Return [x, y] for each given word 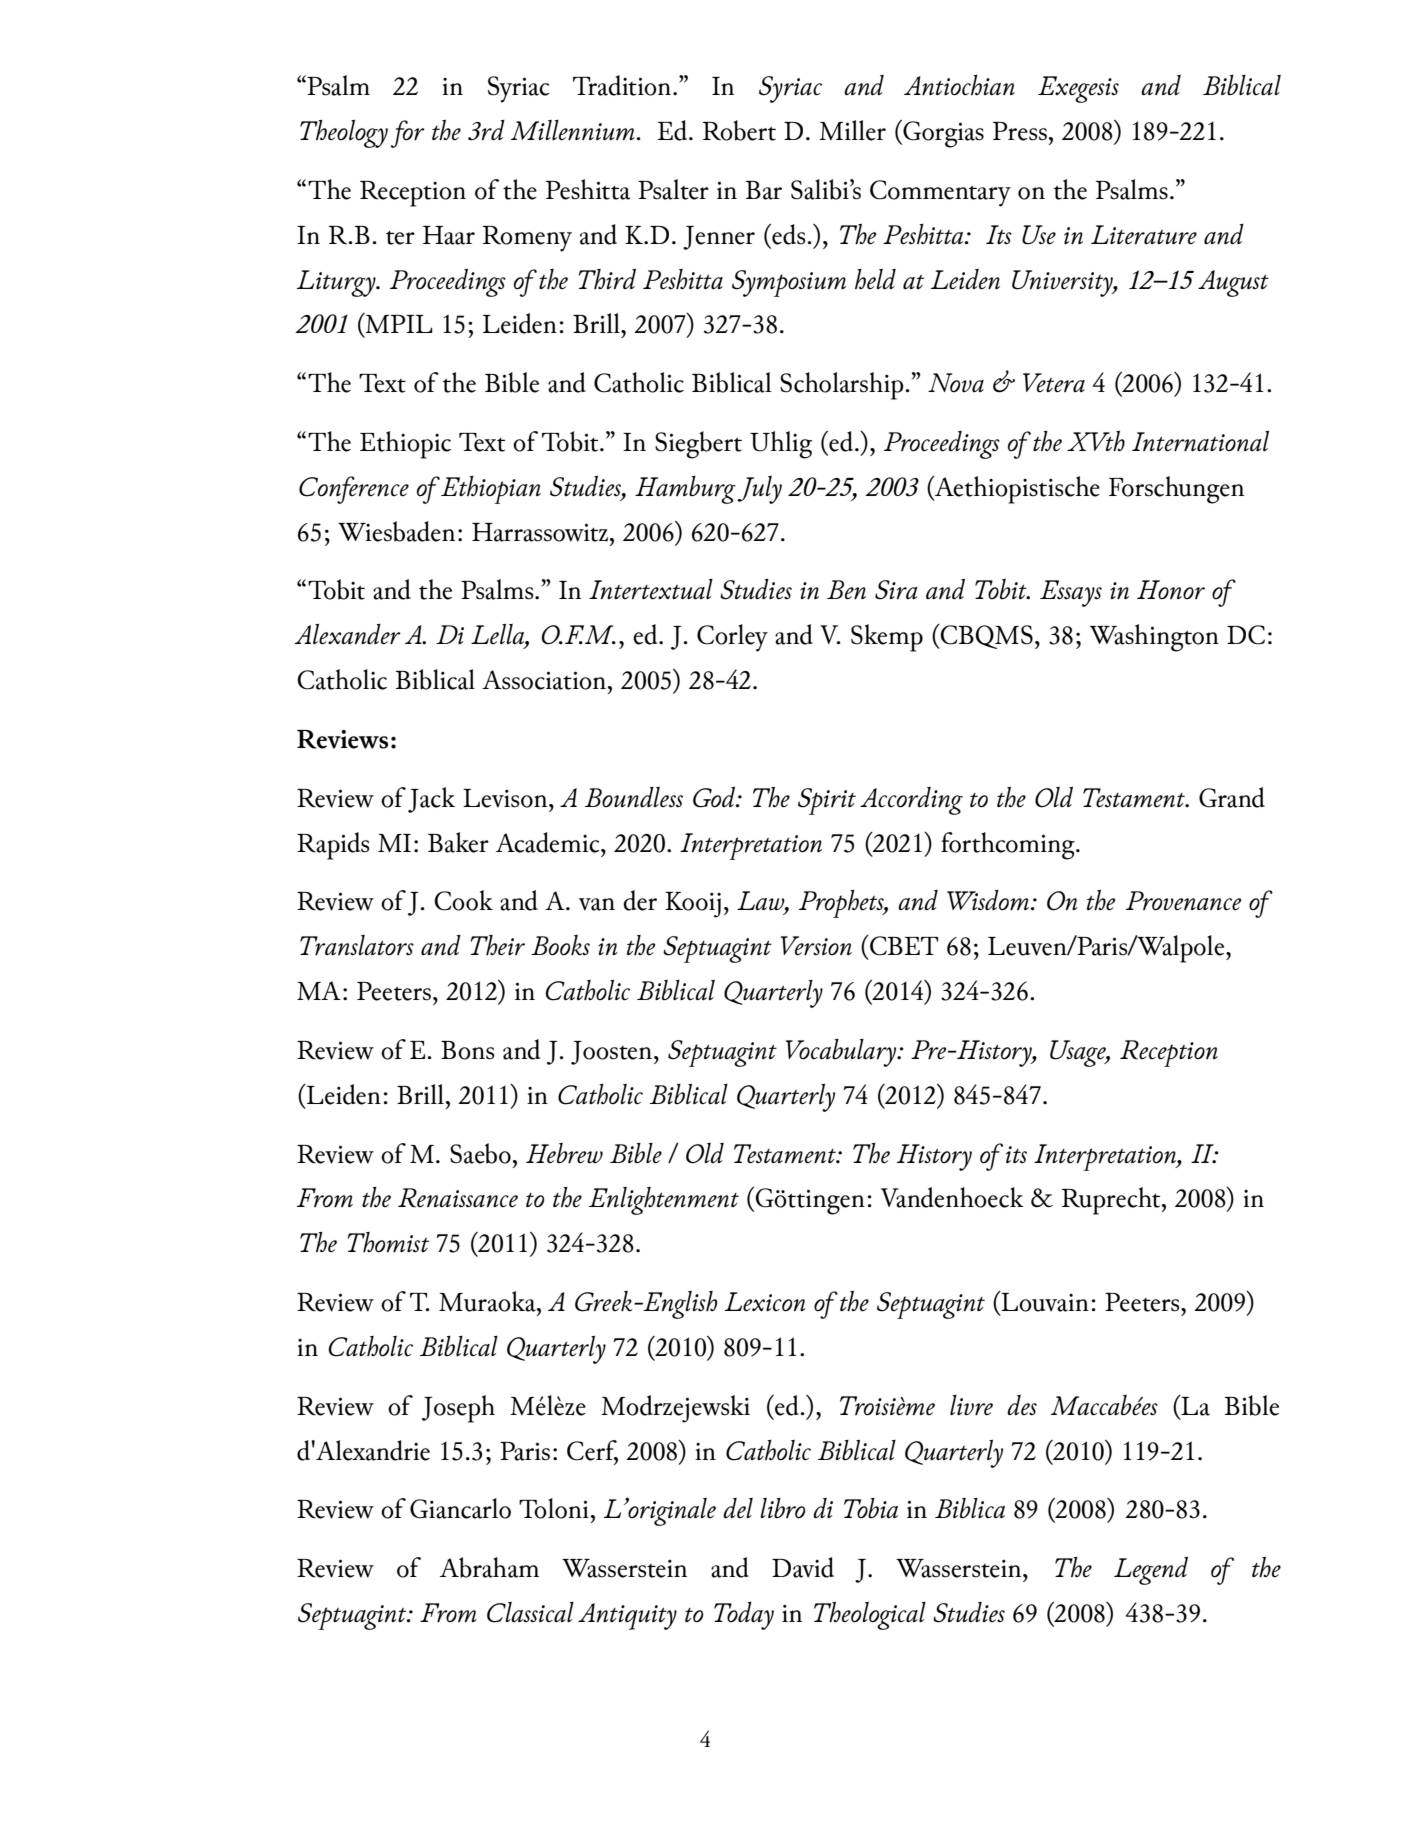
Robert [739, 130]
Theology [344, 134]
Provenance [1183, 901]
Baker [458, 842]
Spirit [827, 801]
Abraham [489, 1567]
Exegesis [1078, 89]
